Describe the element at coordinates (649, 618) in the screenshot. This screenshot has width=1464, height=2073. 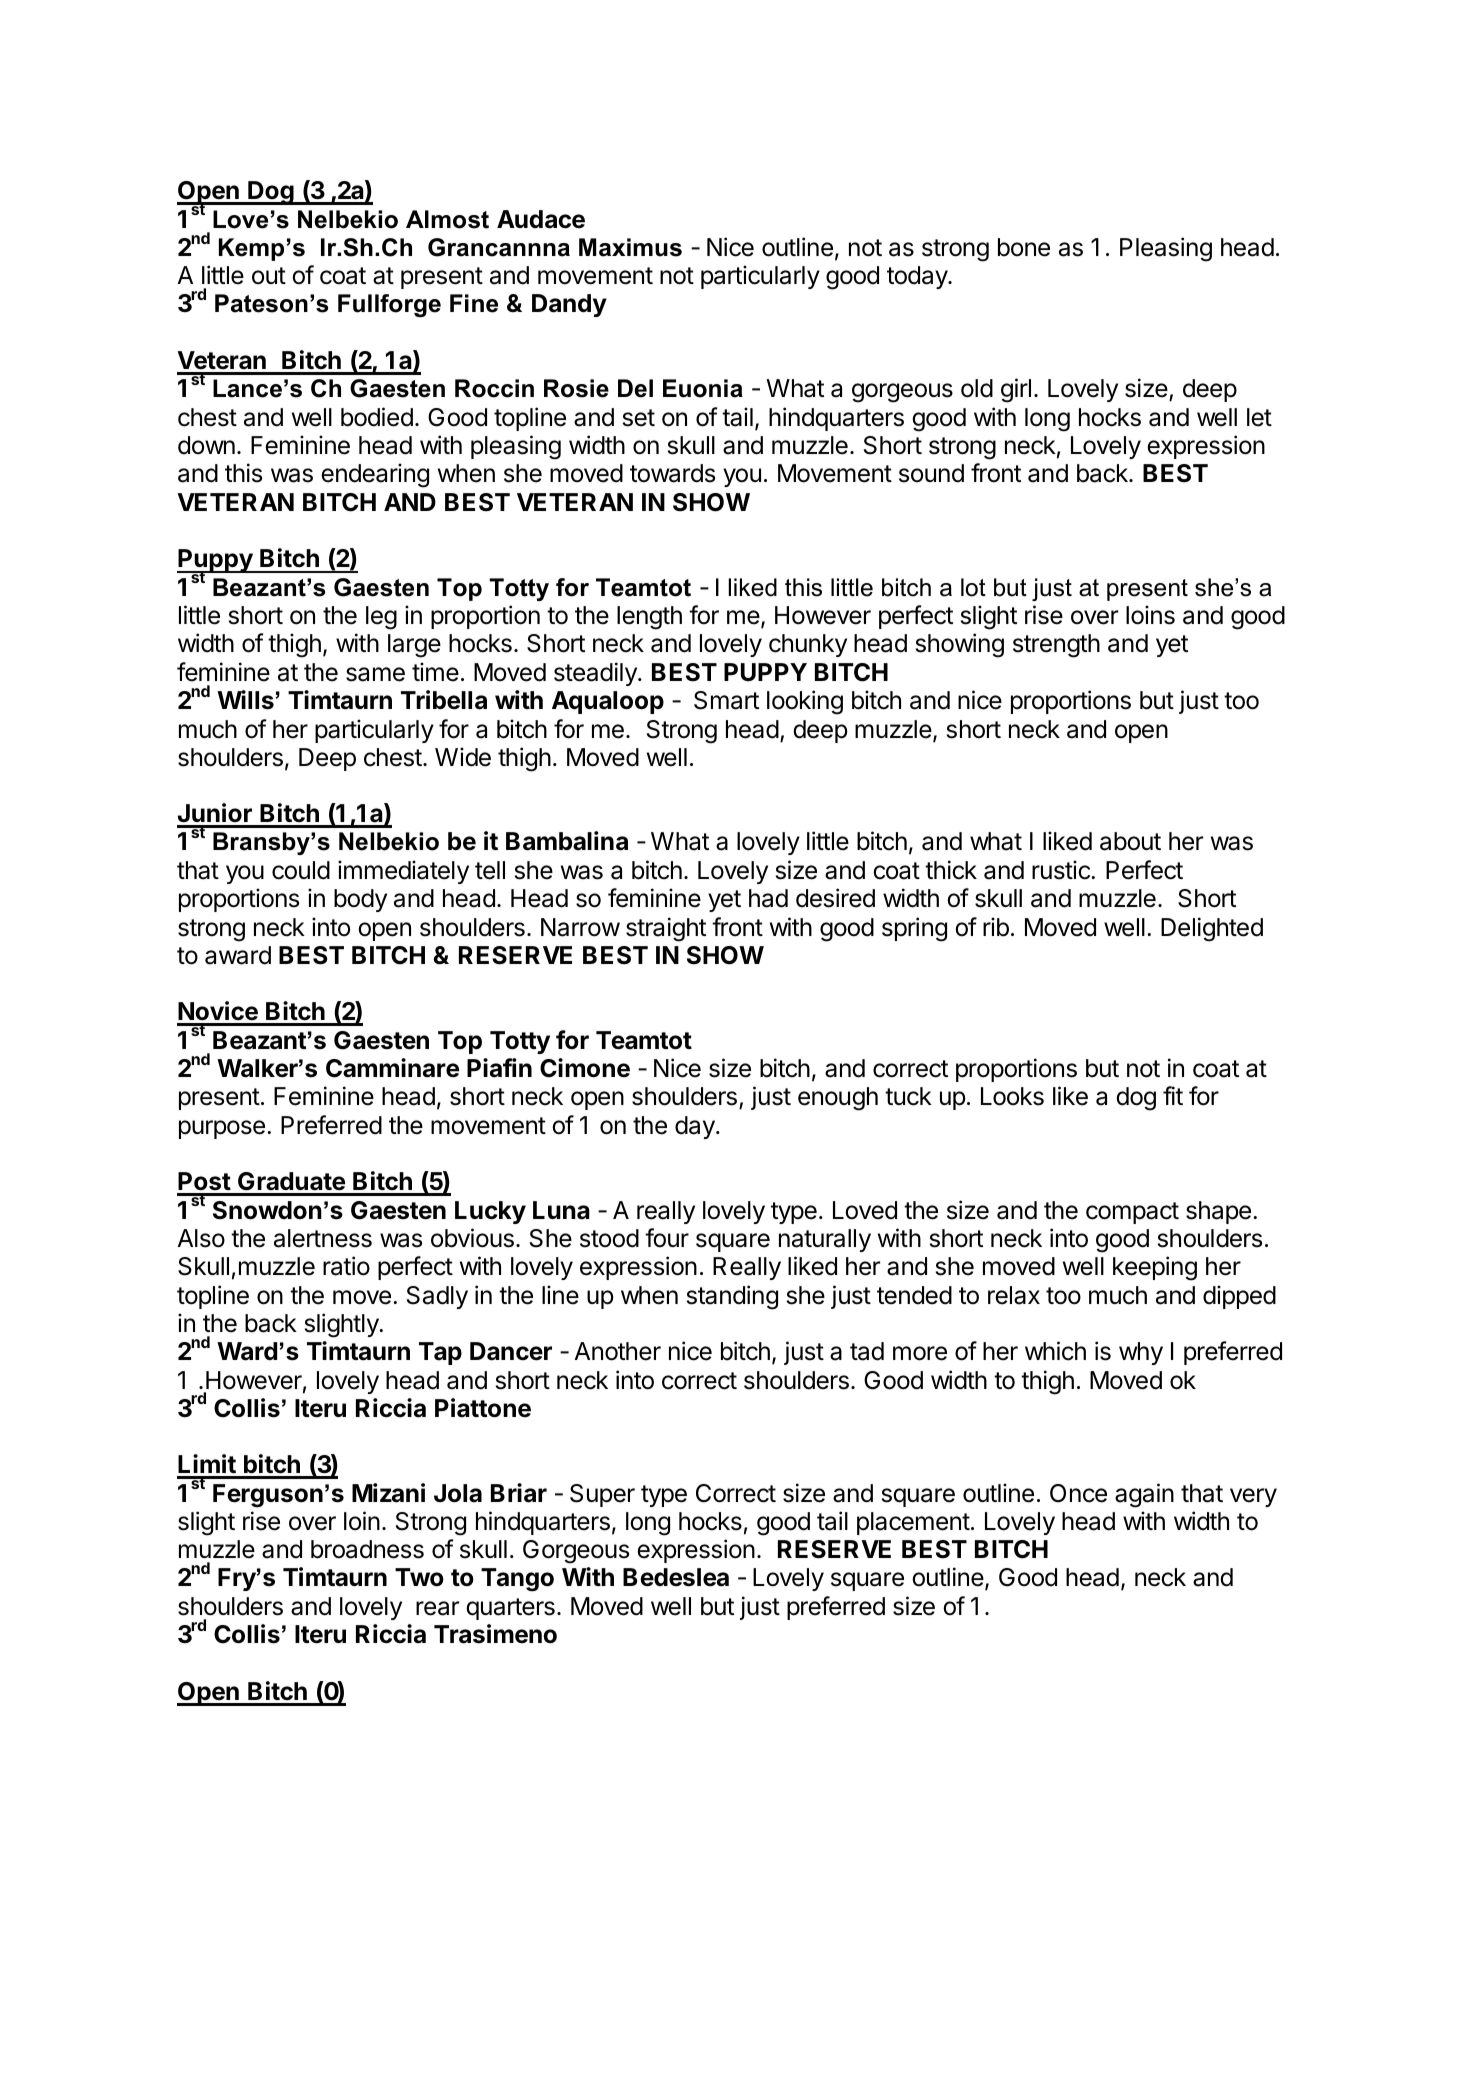
I see `length` at that location.
